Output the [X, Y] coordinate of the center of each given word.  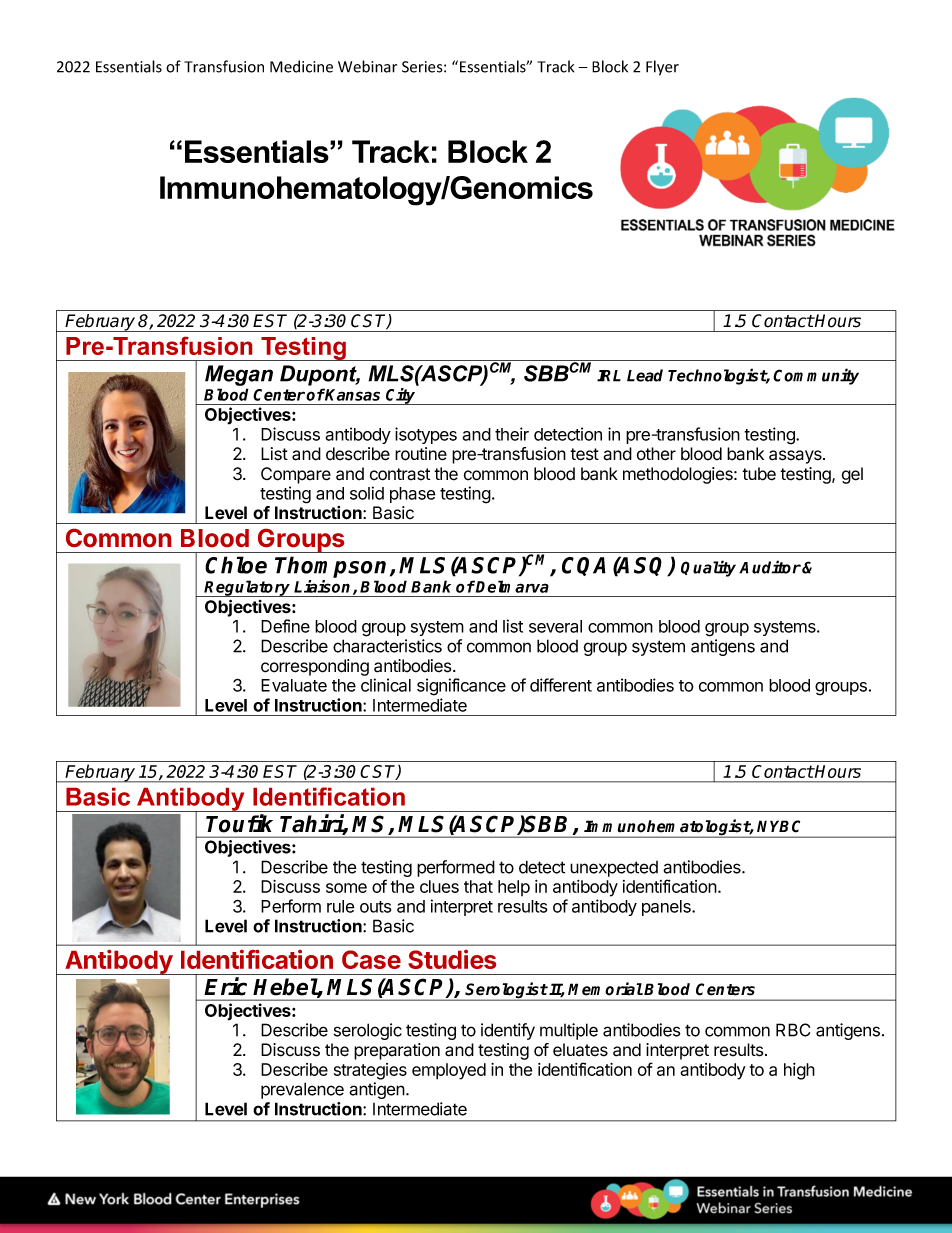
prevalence [302, 1090]
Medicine [301, 66]
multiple [569, 1031]
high [799, 1071]
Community [816, 376]
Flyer [662, 68]
